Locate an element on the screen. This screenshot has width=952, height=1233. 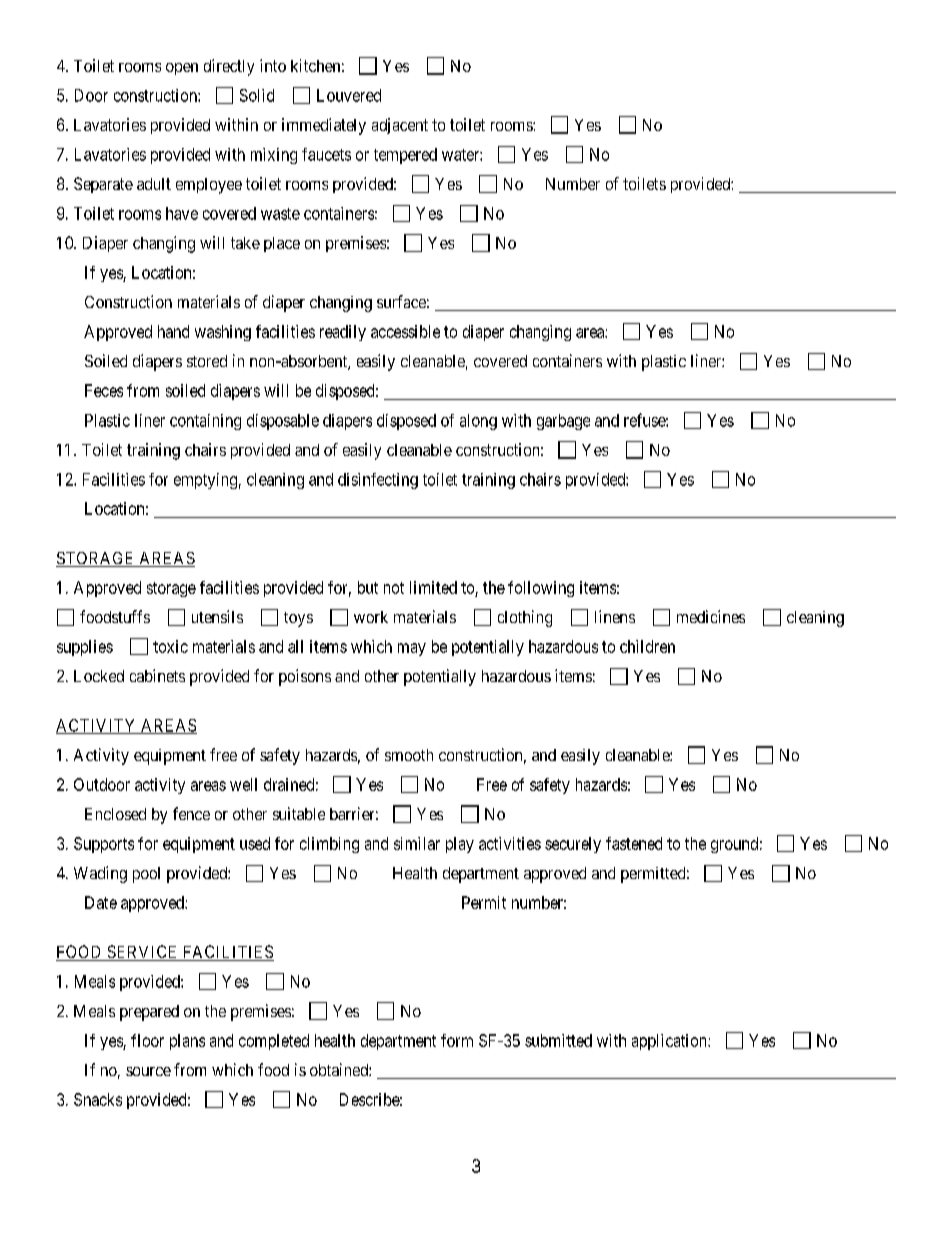
containing is located at coordinates (205, 422).
